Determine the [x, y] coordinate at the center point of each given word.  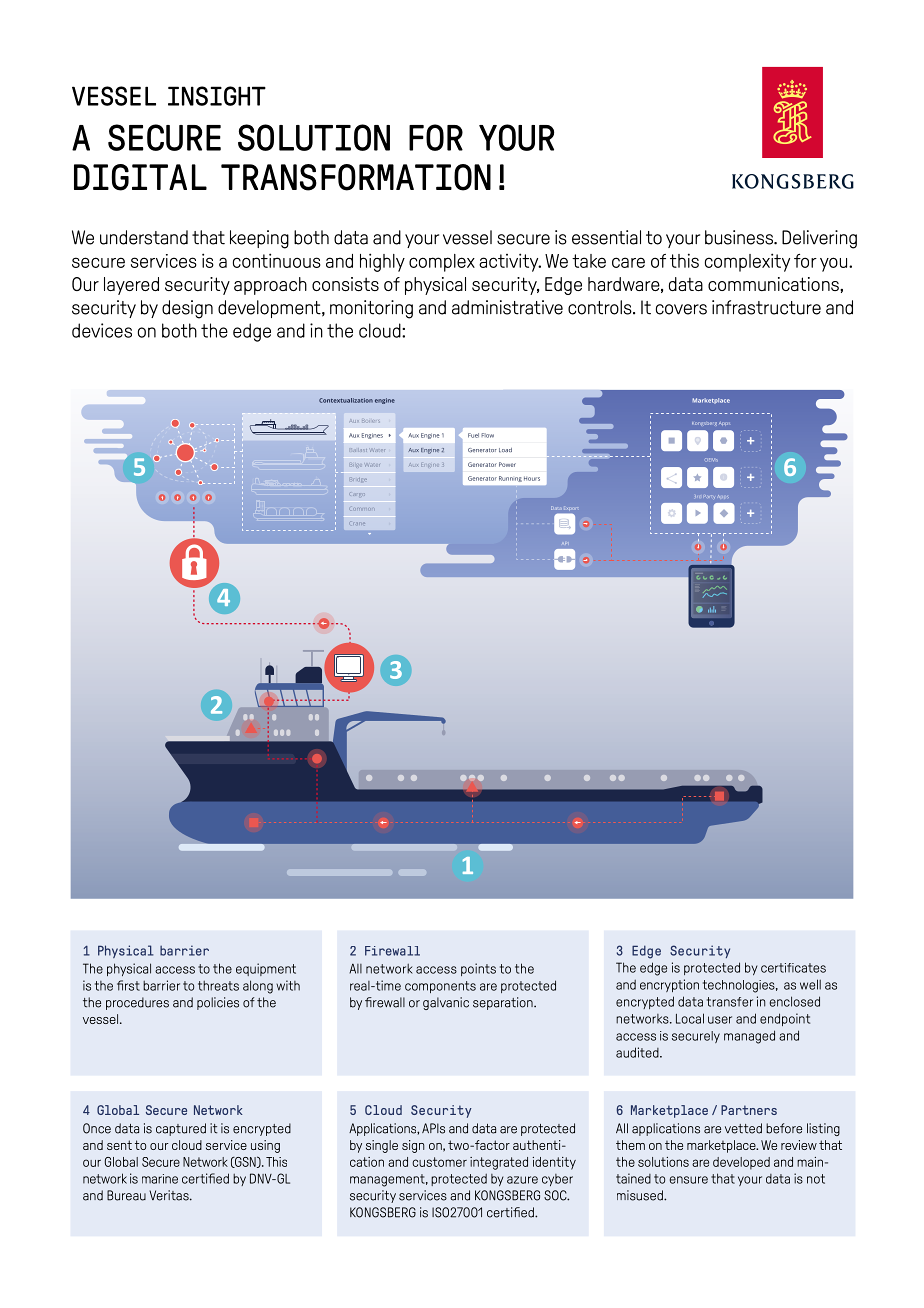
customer [439, 1162]
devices [102, 330]
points [478, 969]
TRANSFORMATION [356, 177]
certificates [793, 968]
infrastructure [766, 307]
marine [160, 1179]
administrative [507, 307]
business [740, 237]
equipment [266, 969]
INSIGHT [217, 96]
